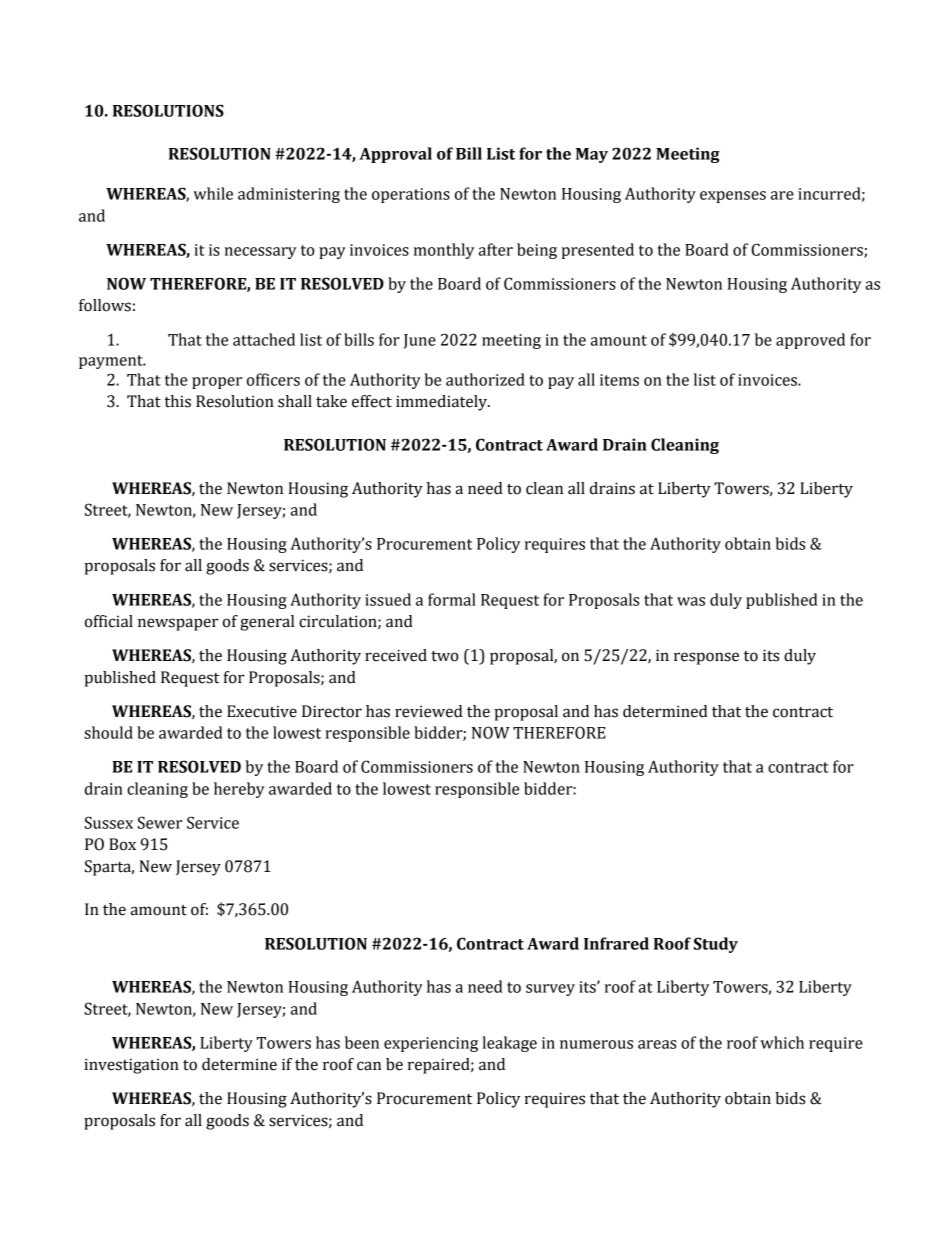 The width and height of the screenshot is (952, 1233). I want to click on items, so click(619, 380).
